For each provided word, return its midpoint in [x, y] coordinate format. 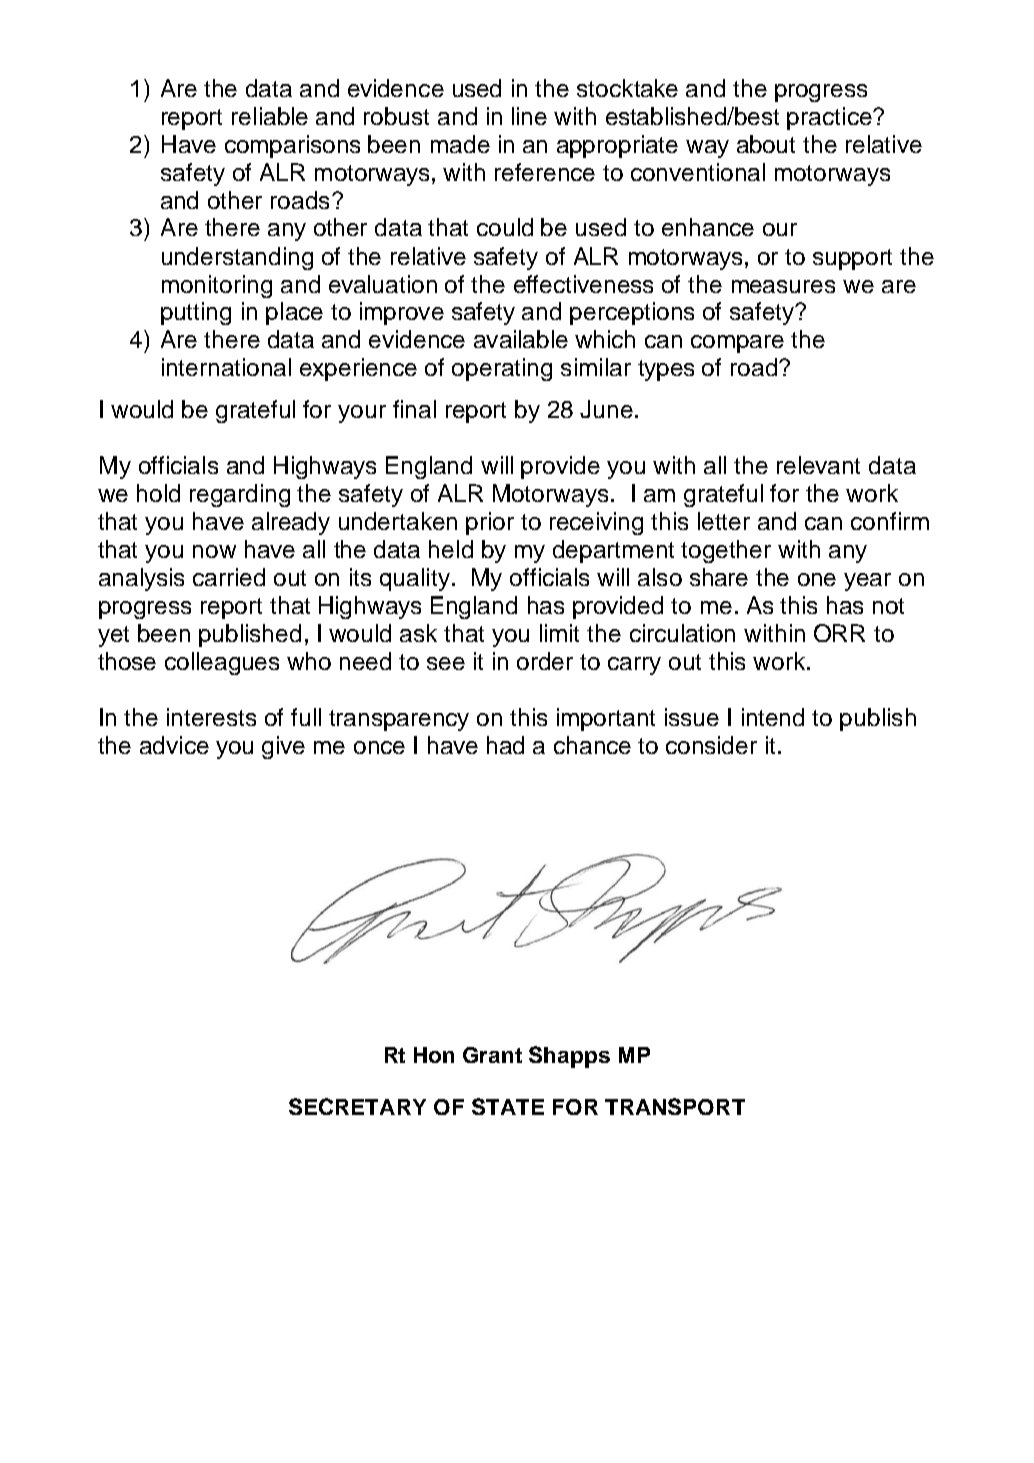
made [460, 144]
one [817, 579]
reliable [270, 116]
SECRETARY [357, 1106]
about [766, 144]
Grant [492, 1055]
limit [559, 633]
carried [229, 577]
